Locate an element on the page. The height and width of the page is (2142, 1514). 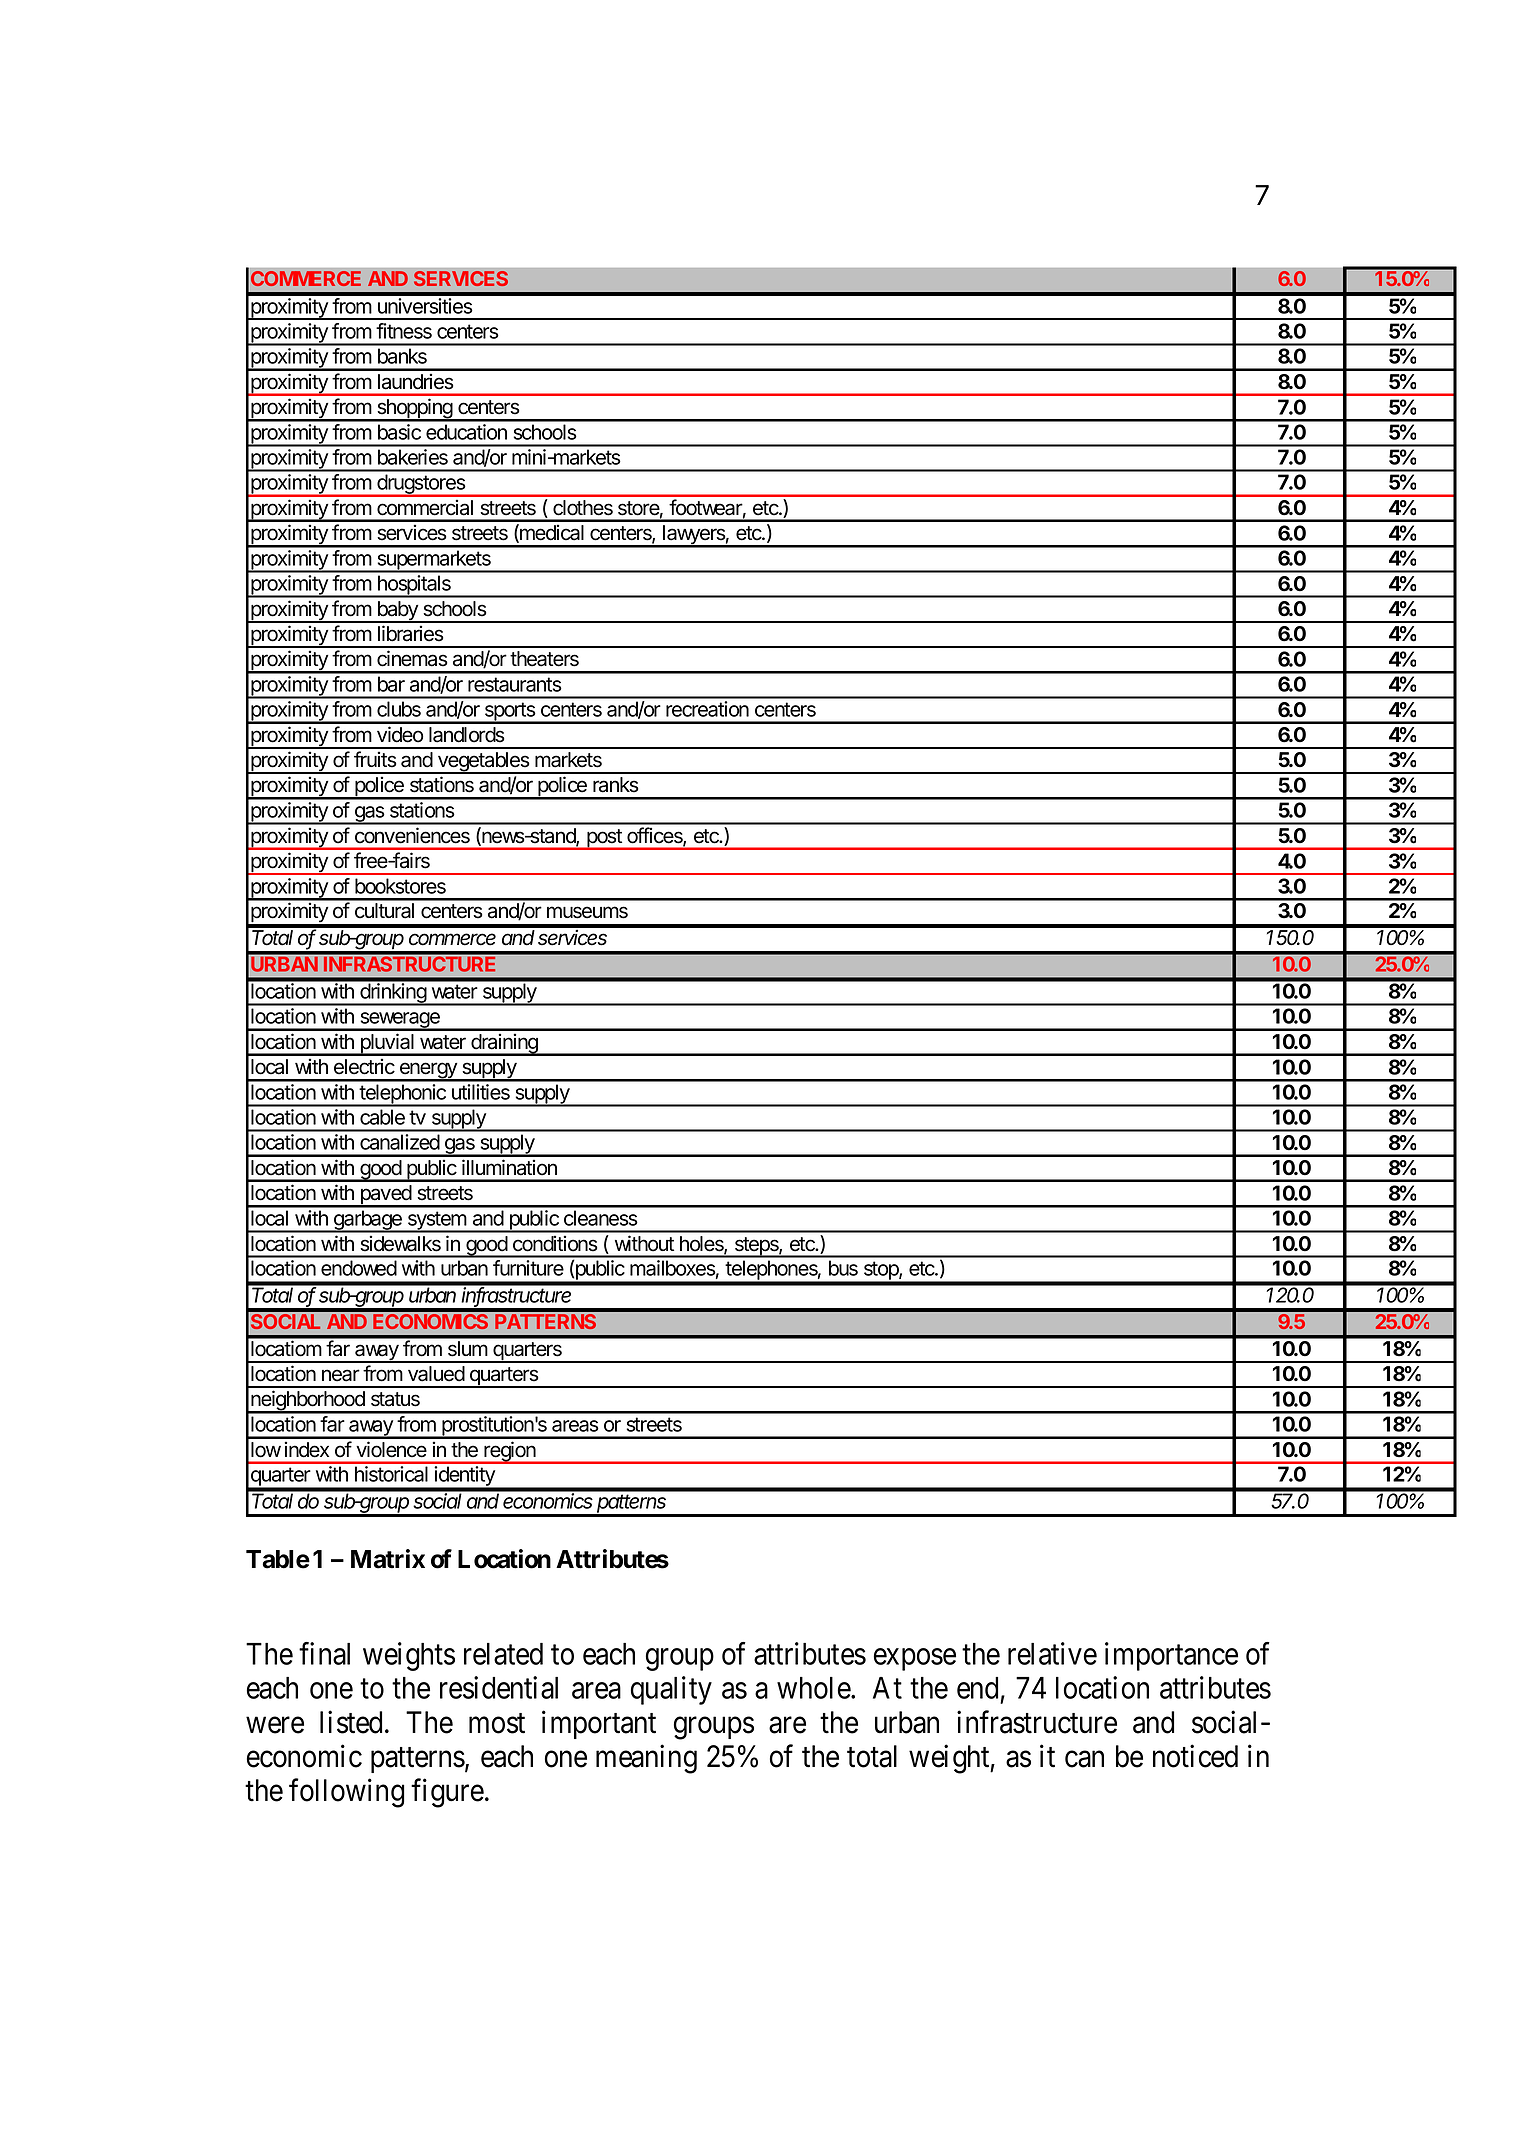
bus is located at coordinates (843, 1268).
